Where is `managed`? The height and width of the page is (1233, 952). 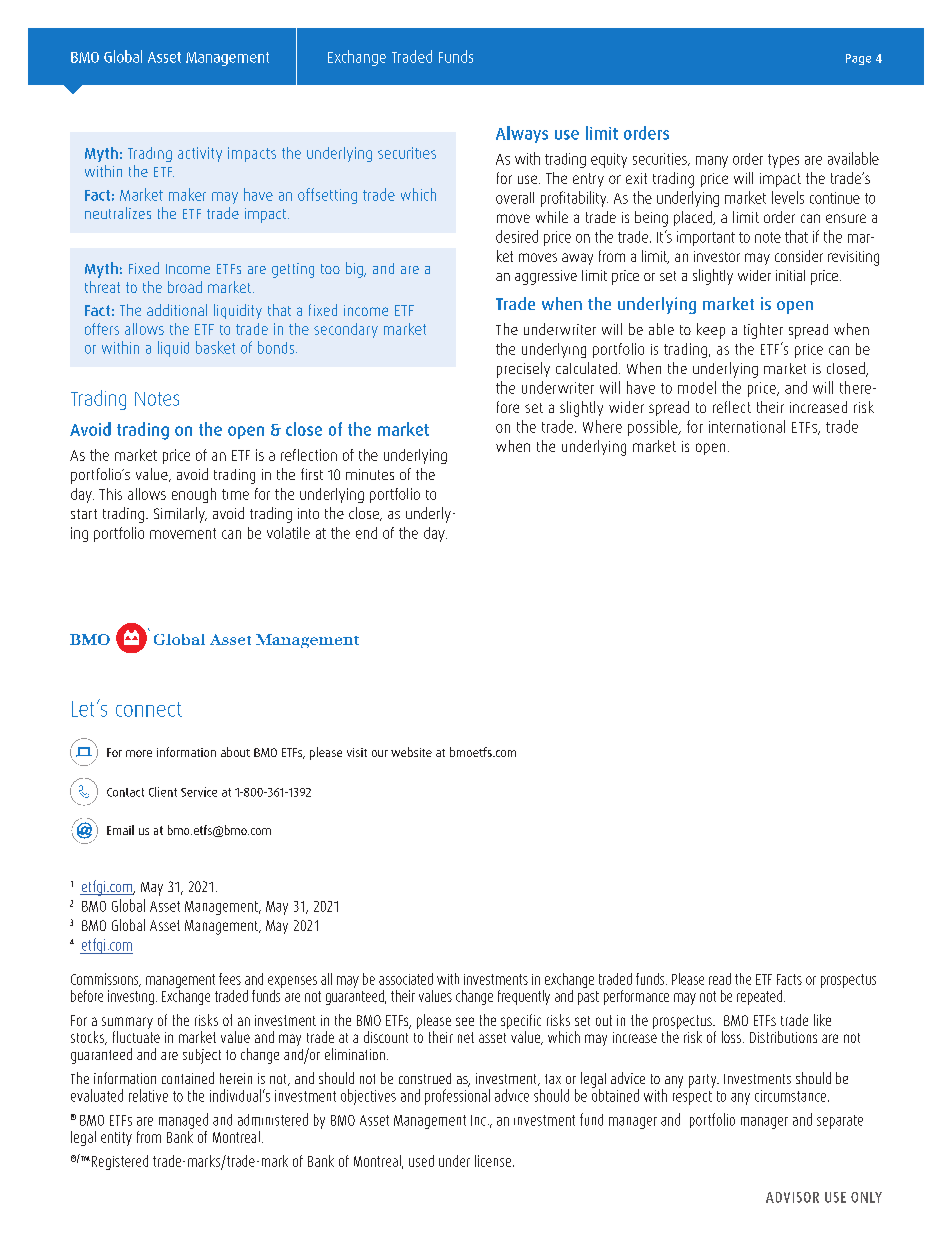
managed is located at coordinates (183, 1121).
